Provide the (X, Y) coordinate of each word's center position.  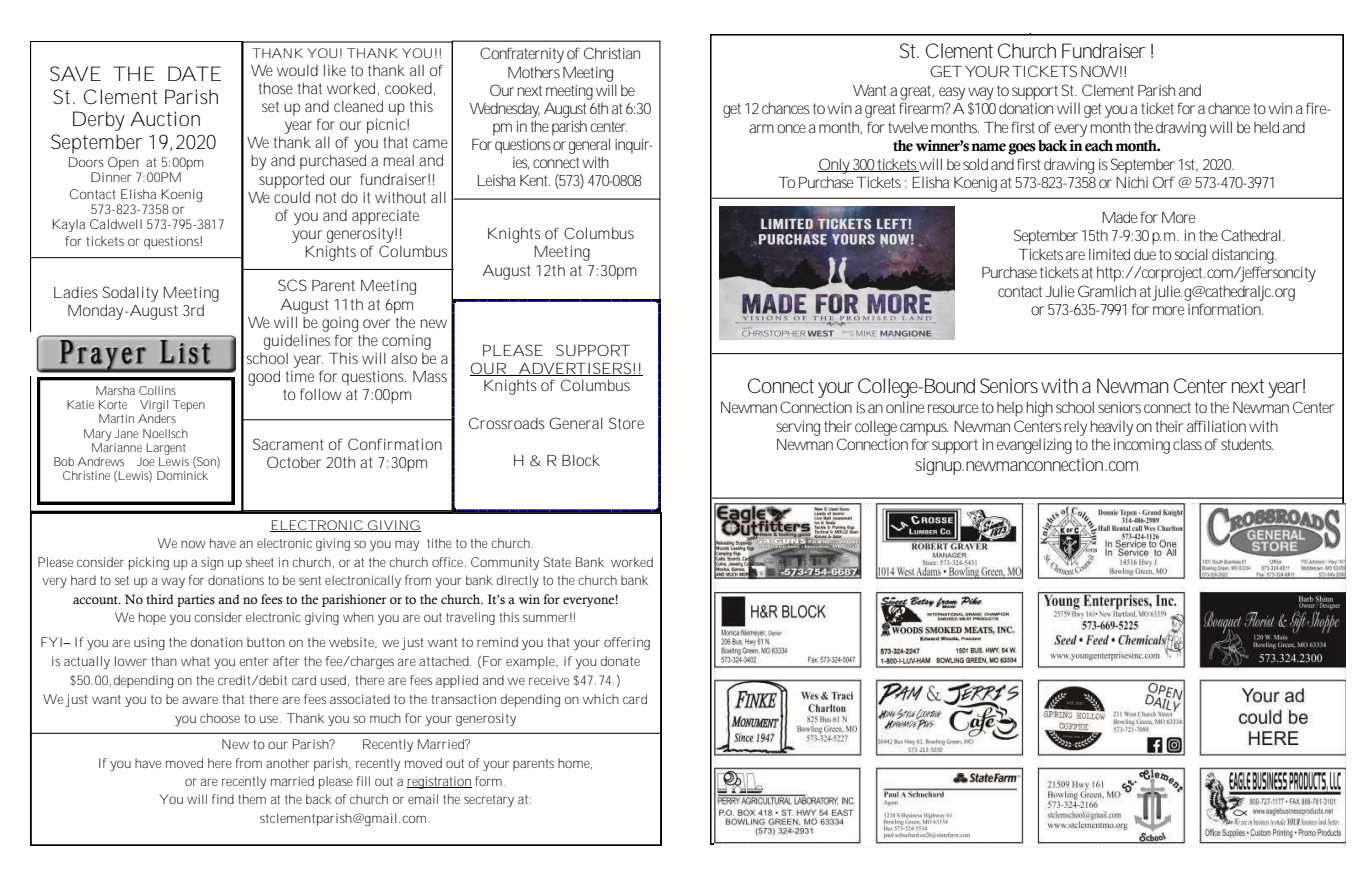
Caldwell (116, 224)
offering (627, 643)
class (1187, 444)
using (149, 643)
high (1040, 409)
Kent (535, 180)
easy (952, 93)
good (264, 378)
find (223, 799)
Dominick (182, 475)
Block (581, 460)
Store (626, 423)
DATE (194, 73)
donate (620, 661)
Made (1119, 217)
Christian (612, 53)
